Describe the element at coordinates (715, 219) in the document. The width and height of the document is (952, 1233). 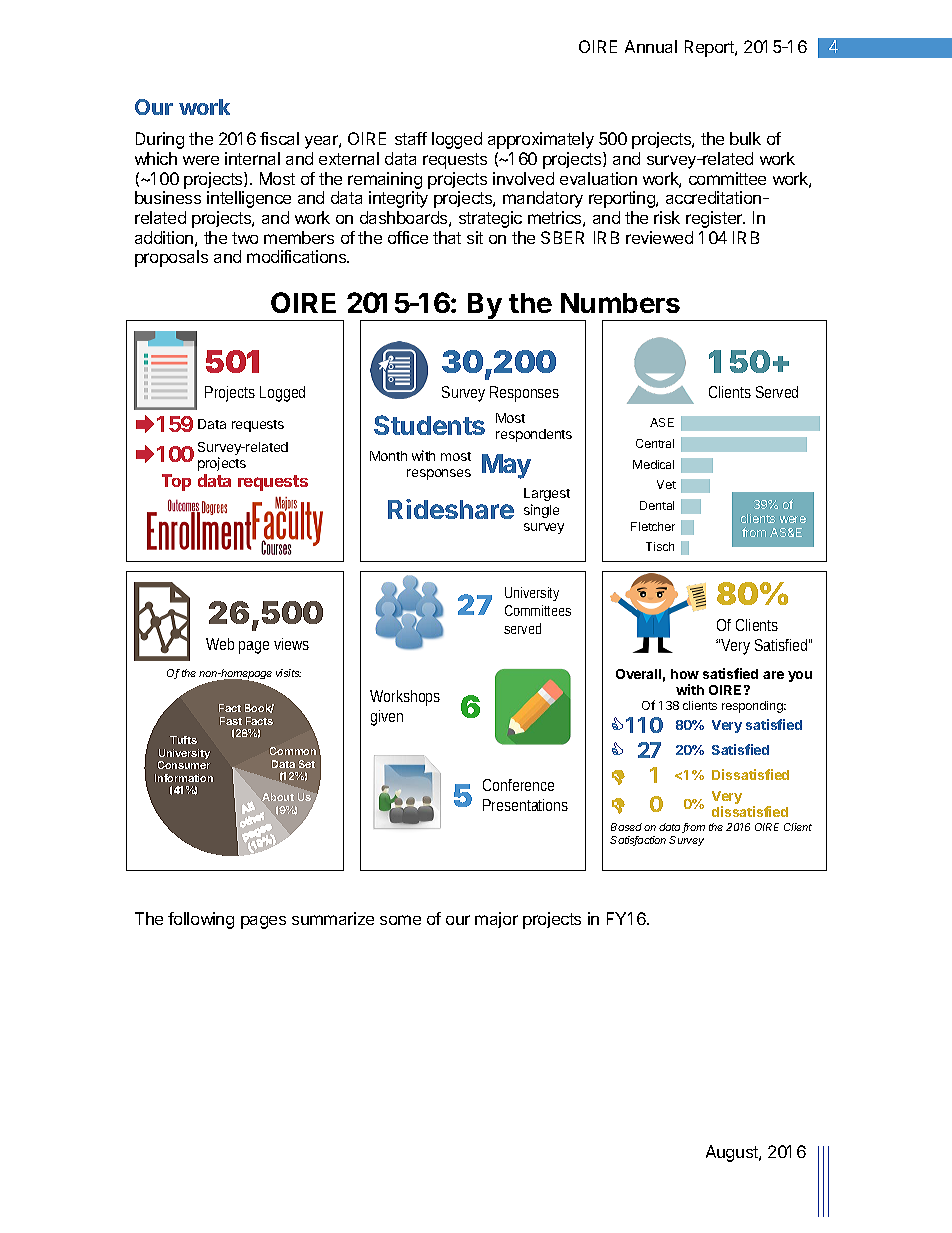
I see `register` at that location.
